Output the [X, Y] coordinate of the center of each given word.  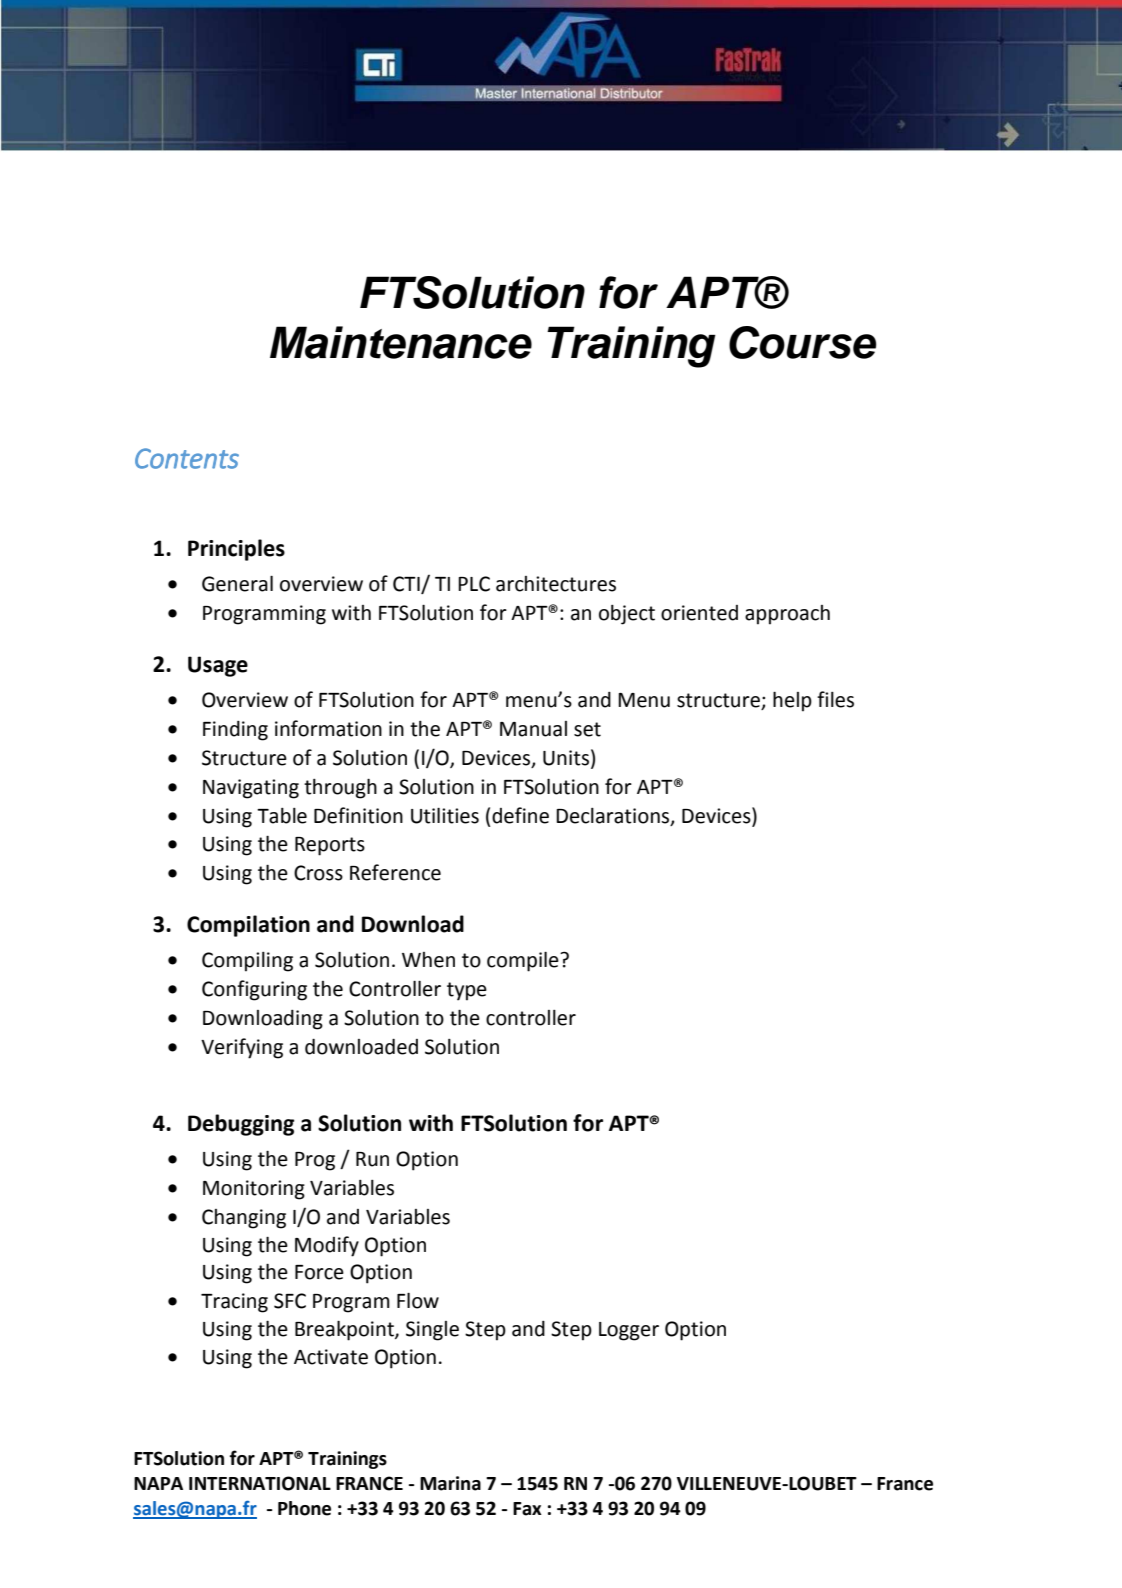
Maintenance [401, 342]
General [237, 584]
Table [282, 816]
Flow [418, 1301]
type [467, 991]
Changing [244, 1219]
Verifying [242, 1048]
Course [803, 342]
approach [787, 615]
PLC [474, 584]
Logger [629, 1331]
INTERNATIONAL [260, 1483]
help [792, 701]
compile [524, 962]
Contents [187, 458]
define [520, 815]
